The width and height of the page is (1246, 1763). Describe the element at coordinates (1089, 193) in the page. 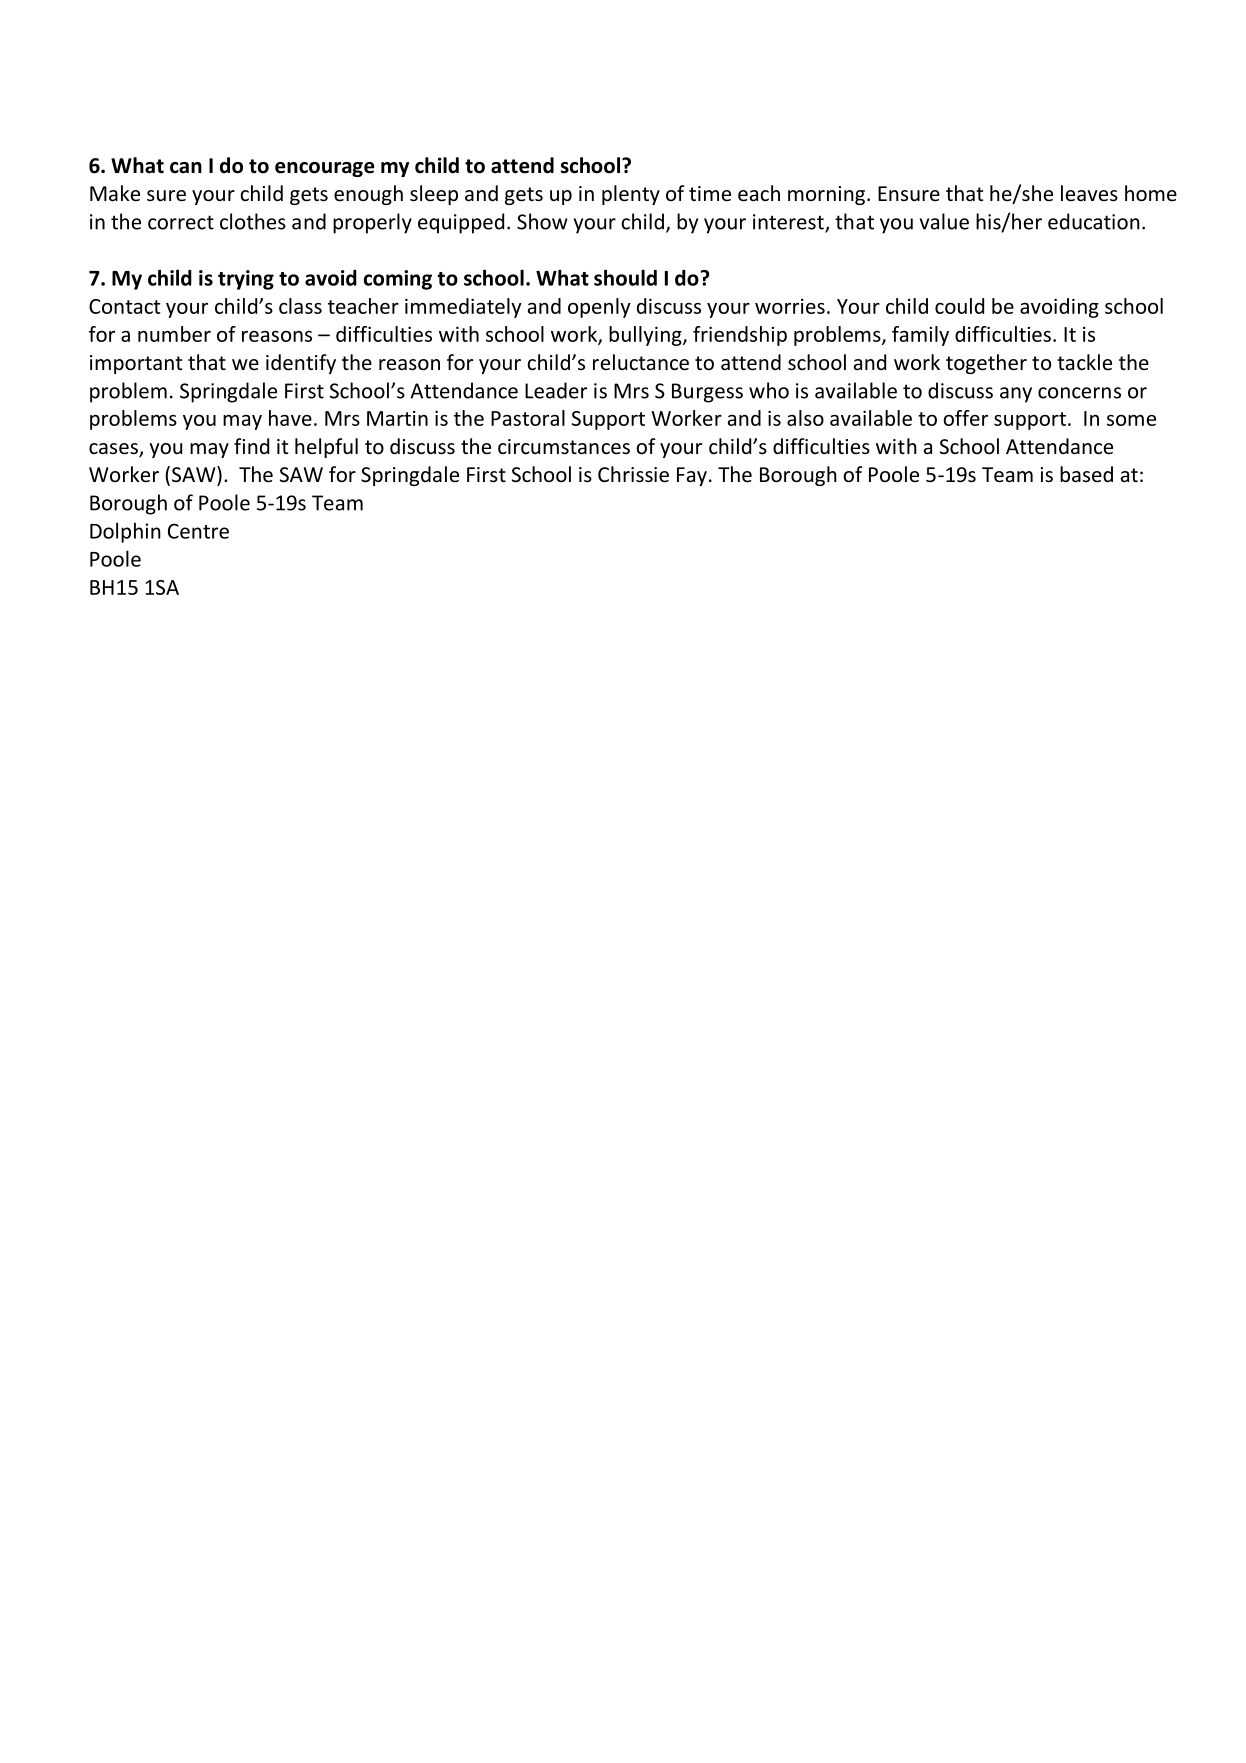

I see `leaves` at that location.
